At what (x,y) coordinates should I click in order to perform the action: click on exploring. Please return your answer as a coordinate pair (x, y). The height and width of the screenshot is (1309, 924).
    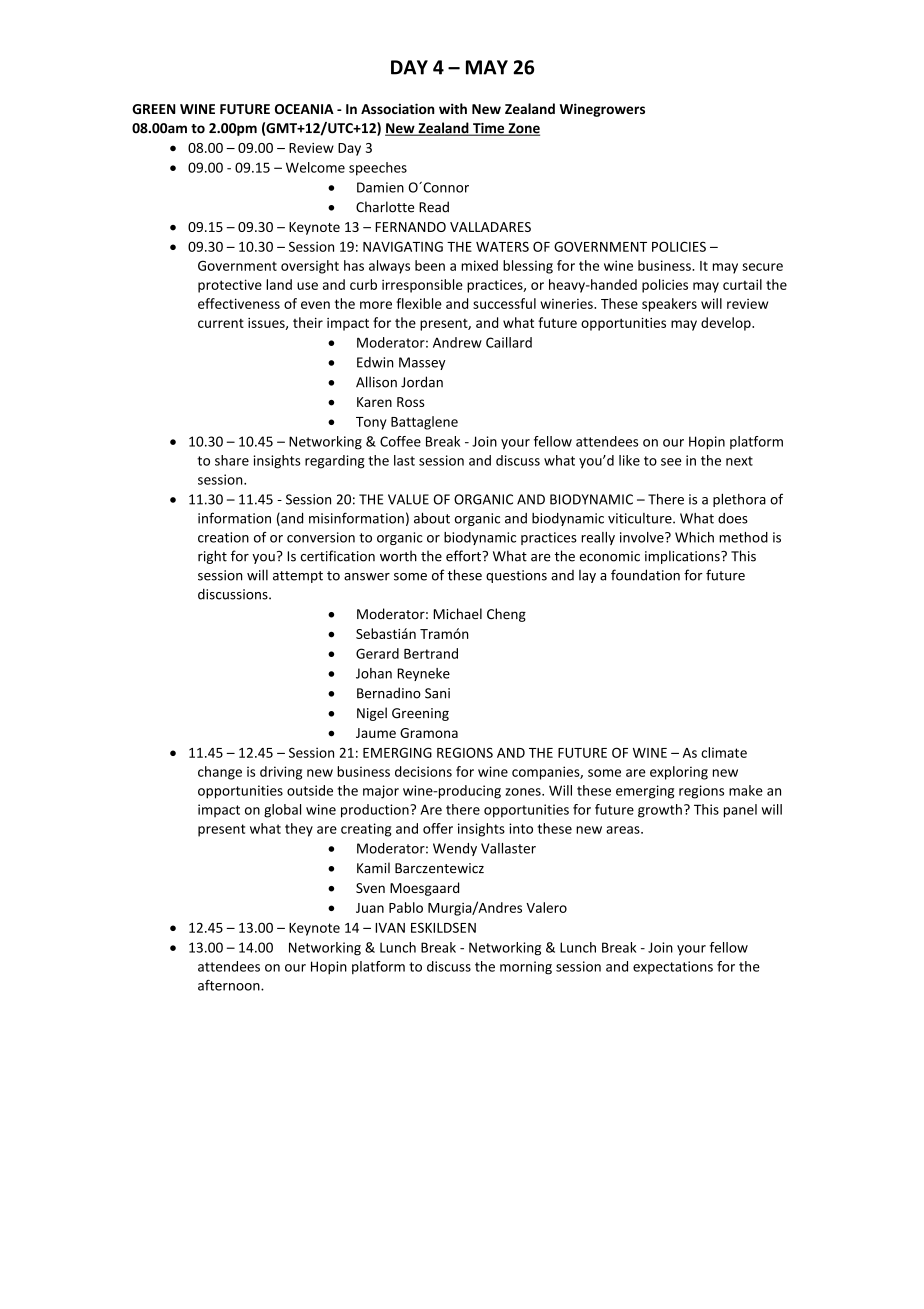
    Looking at the image, I should click on (679, 773).
